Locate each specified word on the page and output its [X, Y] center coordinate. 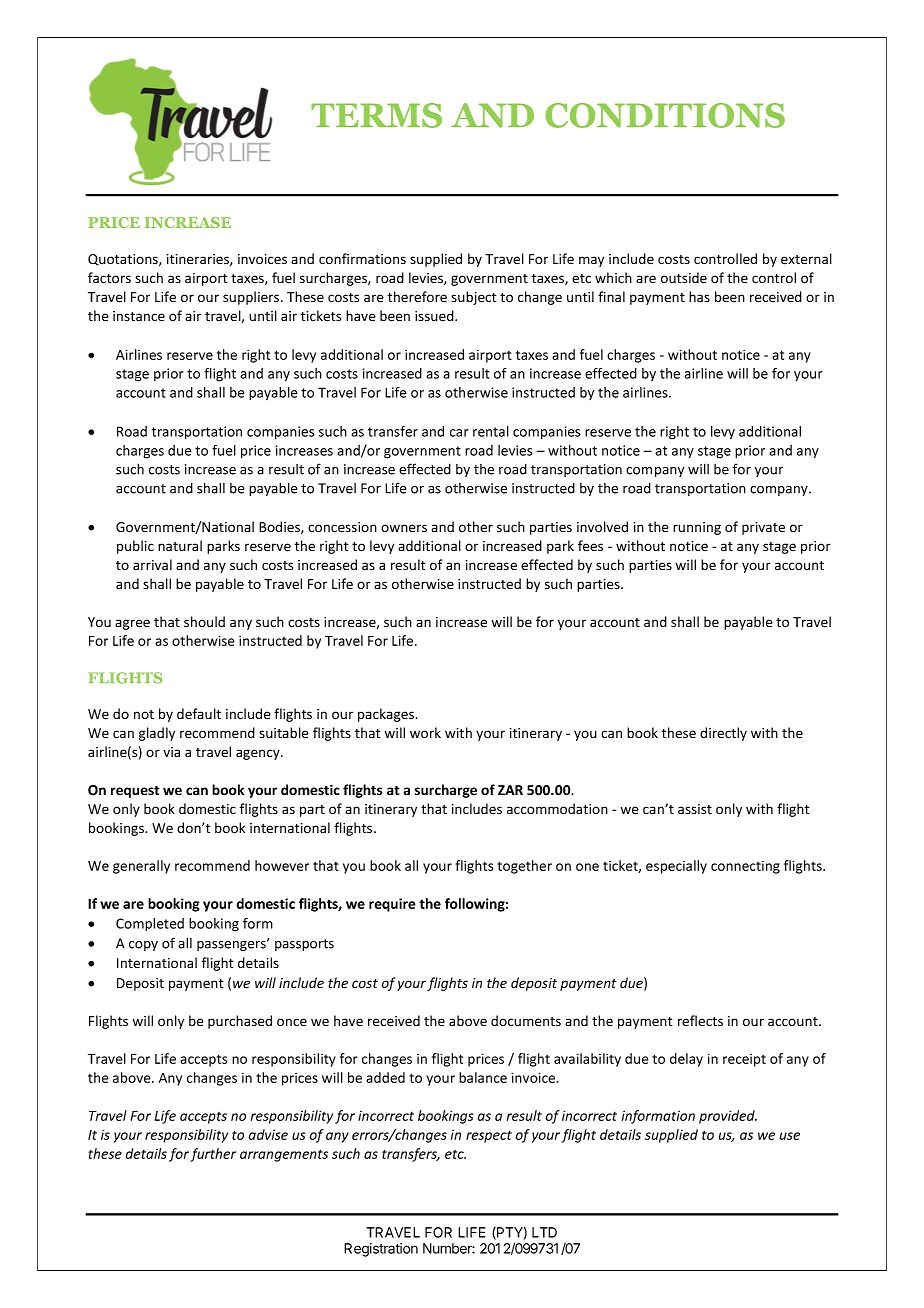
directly [723, 734]
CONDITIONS [665, 115]
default [199, 713]
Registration [381, 1250]
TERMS [376, 115]
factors [109, 278]
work [425, 733]
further [213, 1155]
